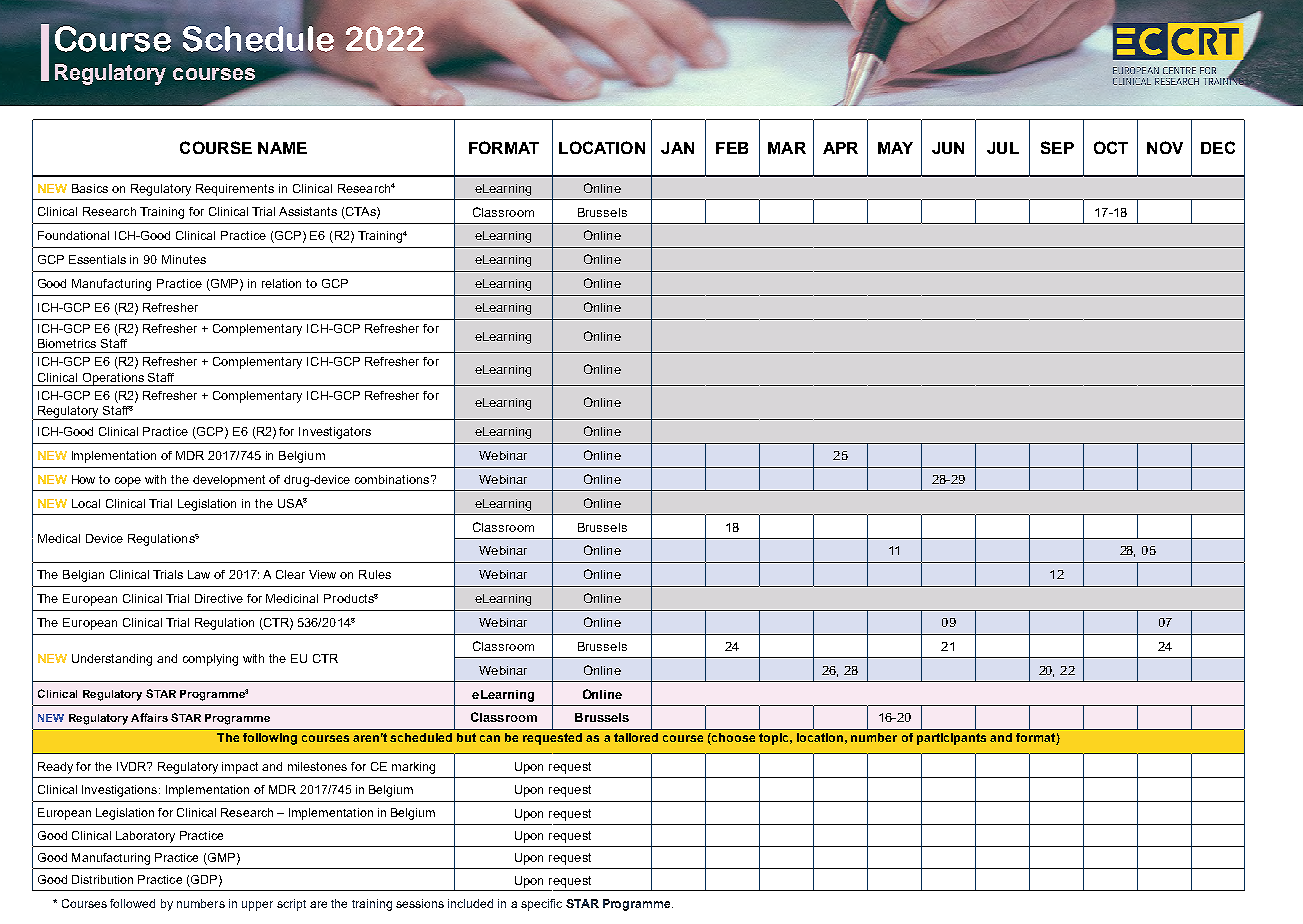 The image size is (1303, 924). What do you see at coordinates (308, 211) in the screenshot?
I see `Assistants` at bounding box center [308, 211].
